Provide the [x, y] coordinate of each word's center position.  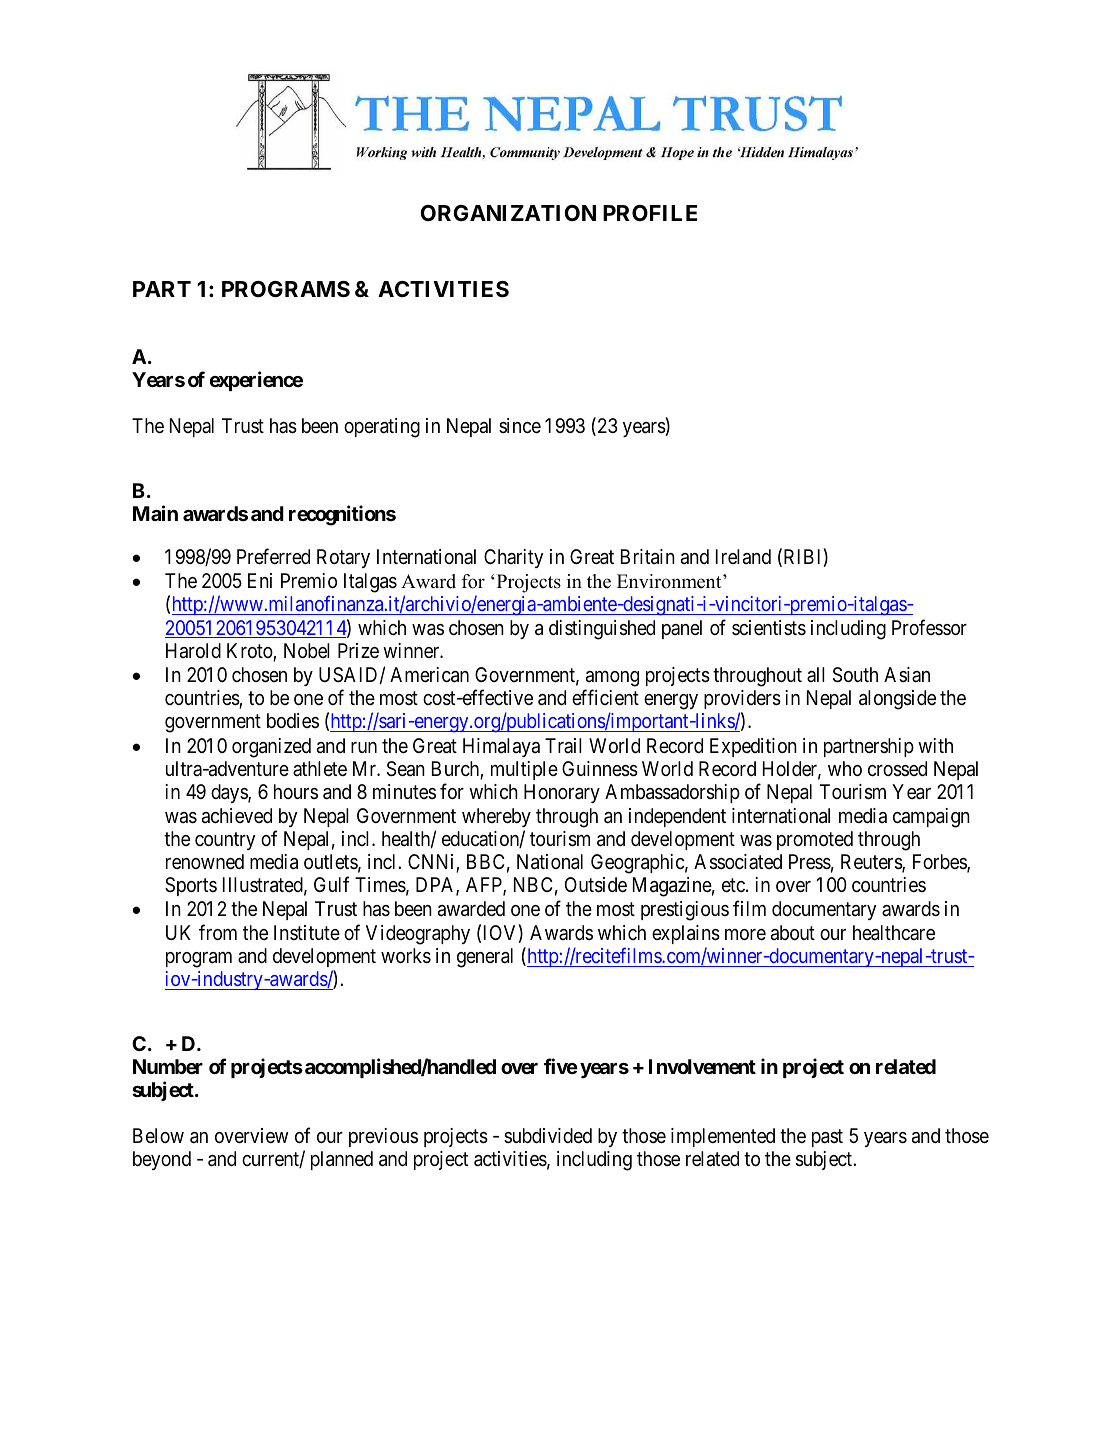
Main [155, 513]
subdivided [548, 1135]
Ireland [743, 557]
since [520, 425]
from [218, 932]
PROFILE [650, 213]
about [793, 933]
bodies [293, 720]
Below [158, 1135]
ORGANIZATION [508, 213]
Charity [514, 558]
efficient [605, 697]
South [855, 675]
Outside [596, 885]
